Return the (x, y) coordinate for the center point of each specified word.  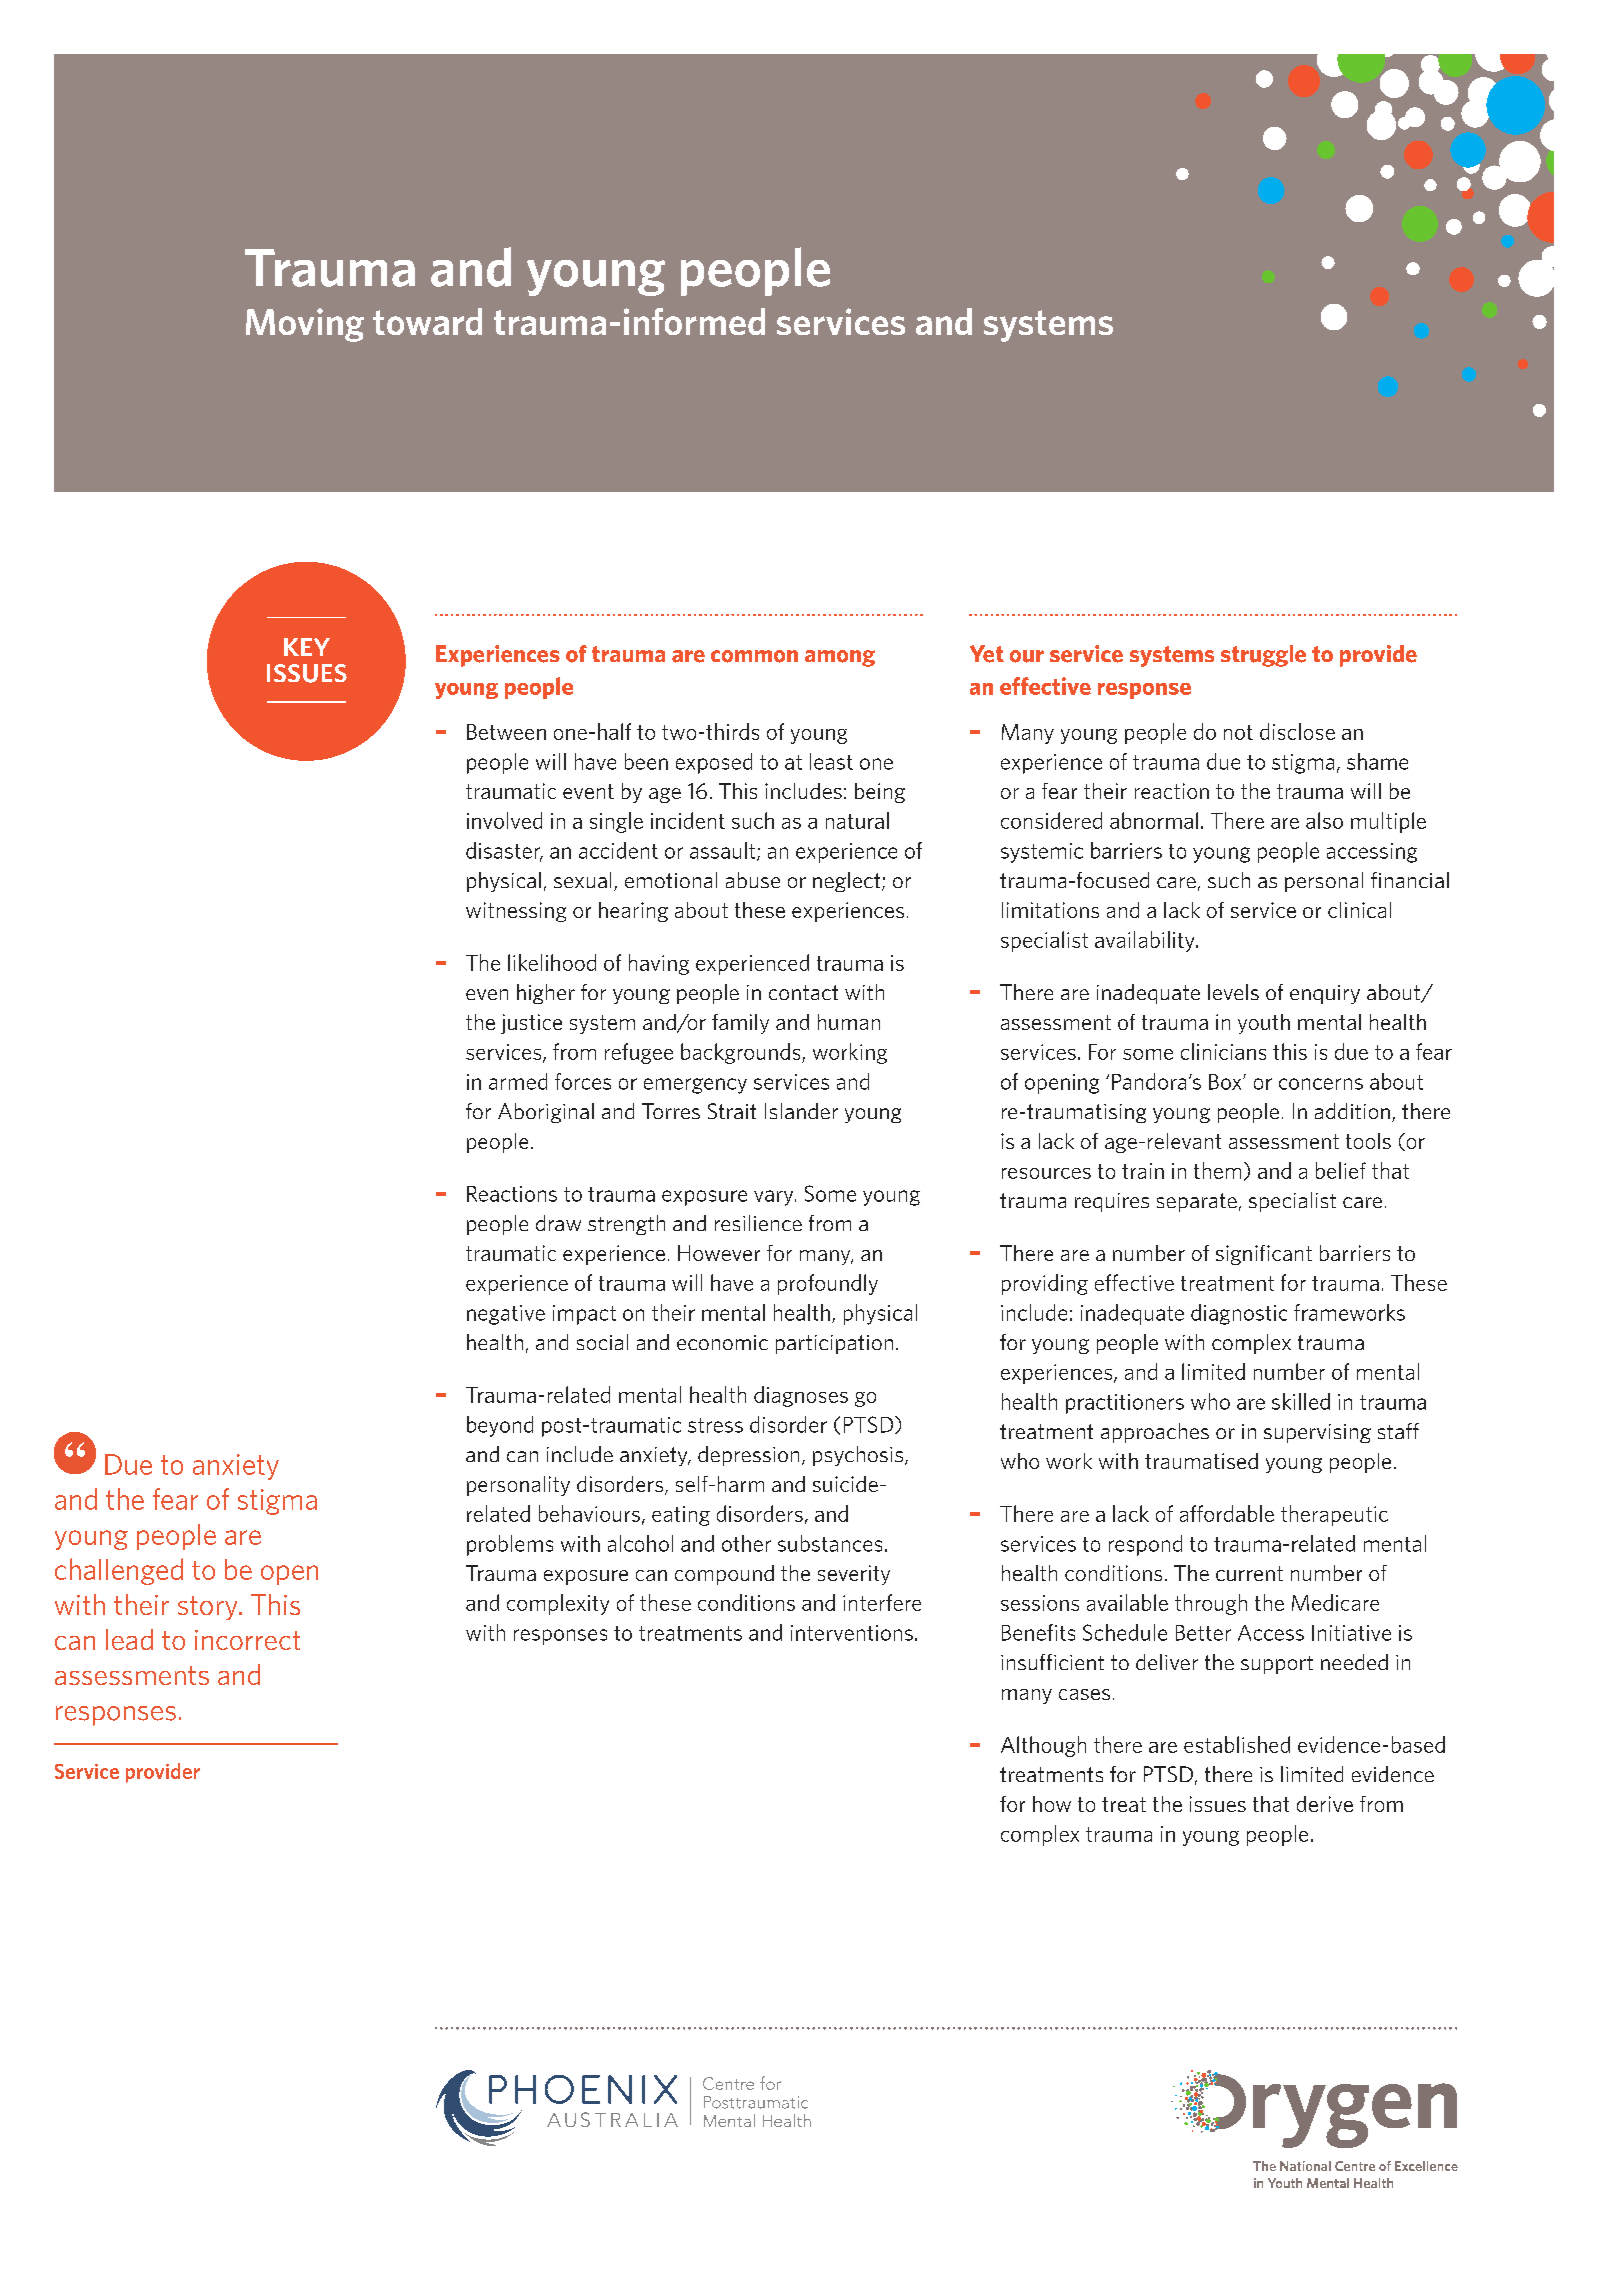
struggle (1263, 656)
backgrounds (742, 1053)
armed (518, 1081)
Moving (305, 325)
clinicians (1223, 1051)
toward (427, 321)
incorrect (247, 1640)
